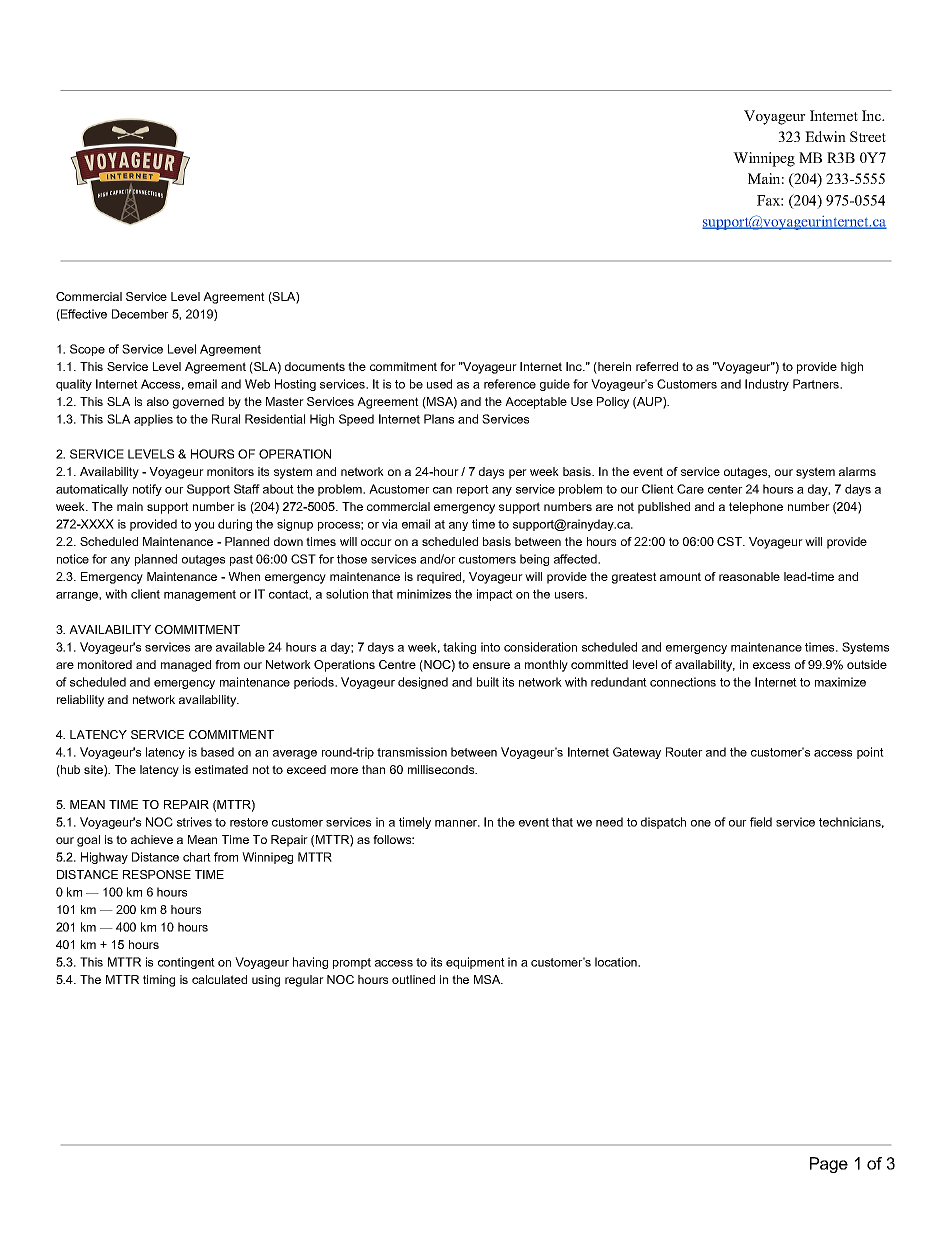 Image resolution: width=952 pixels, height=1233 pixels. I want to click on timing, so click(159, 981).
